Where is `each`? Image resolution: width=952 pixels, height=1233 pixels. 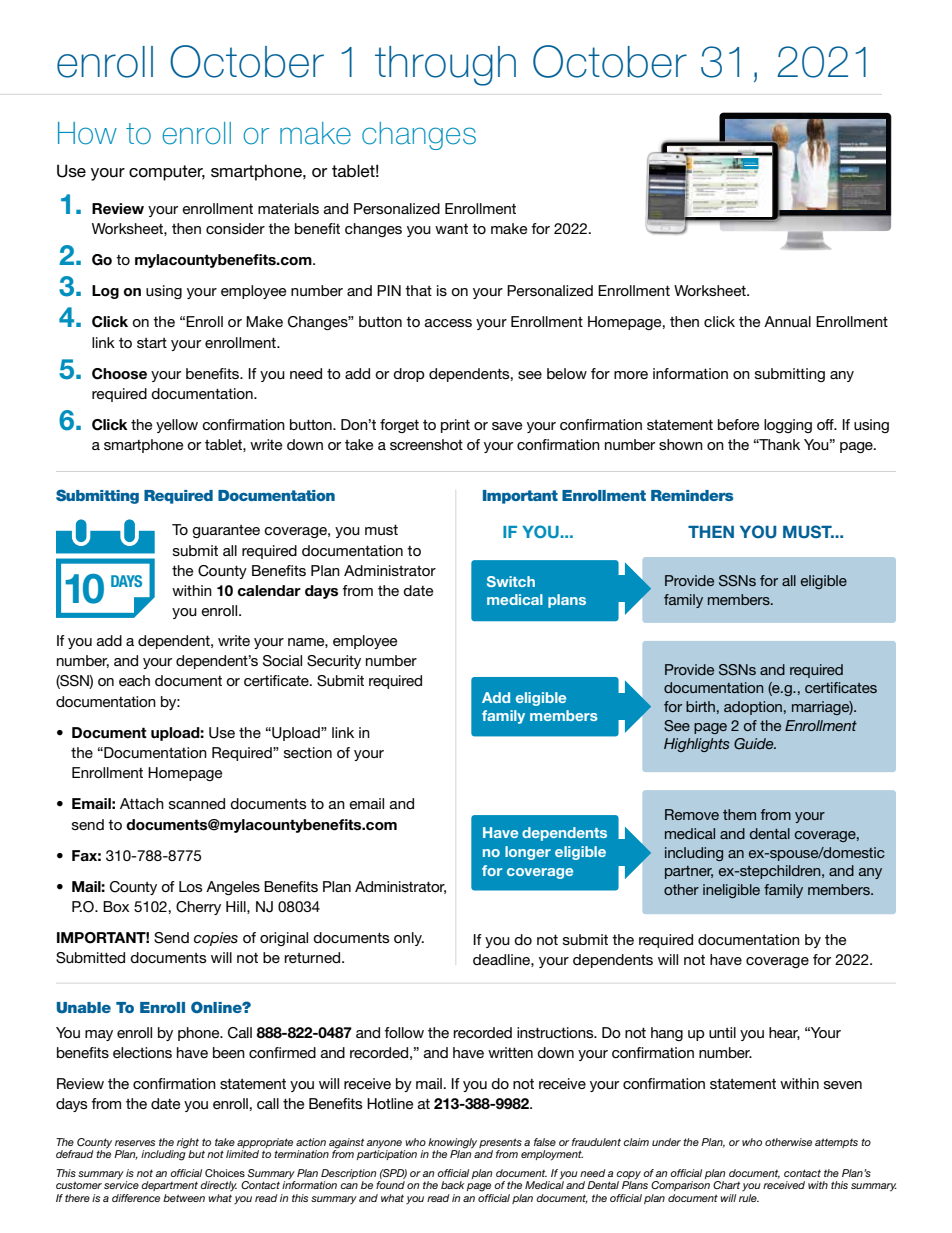
each is located at coordinates (134, 680).
